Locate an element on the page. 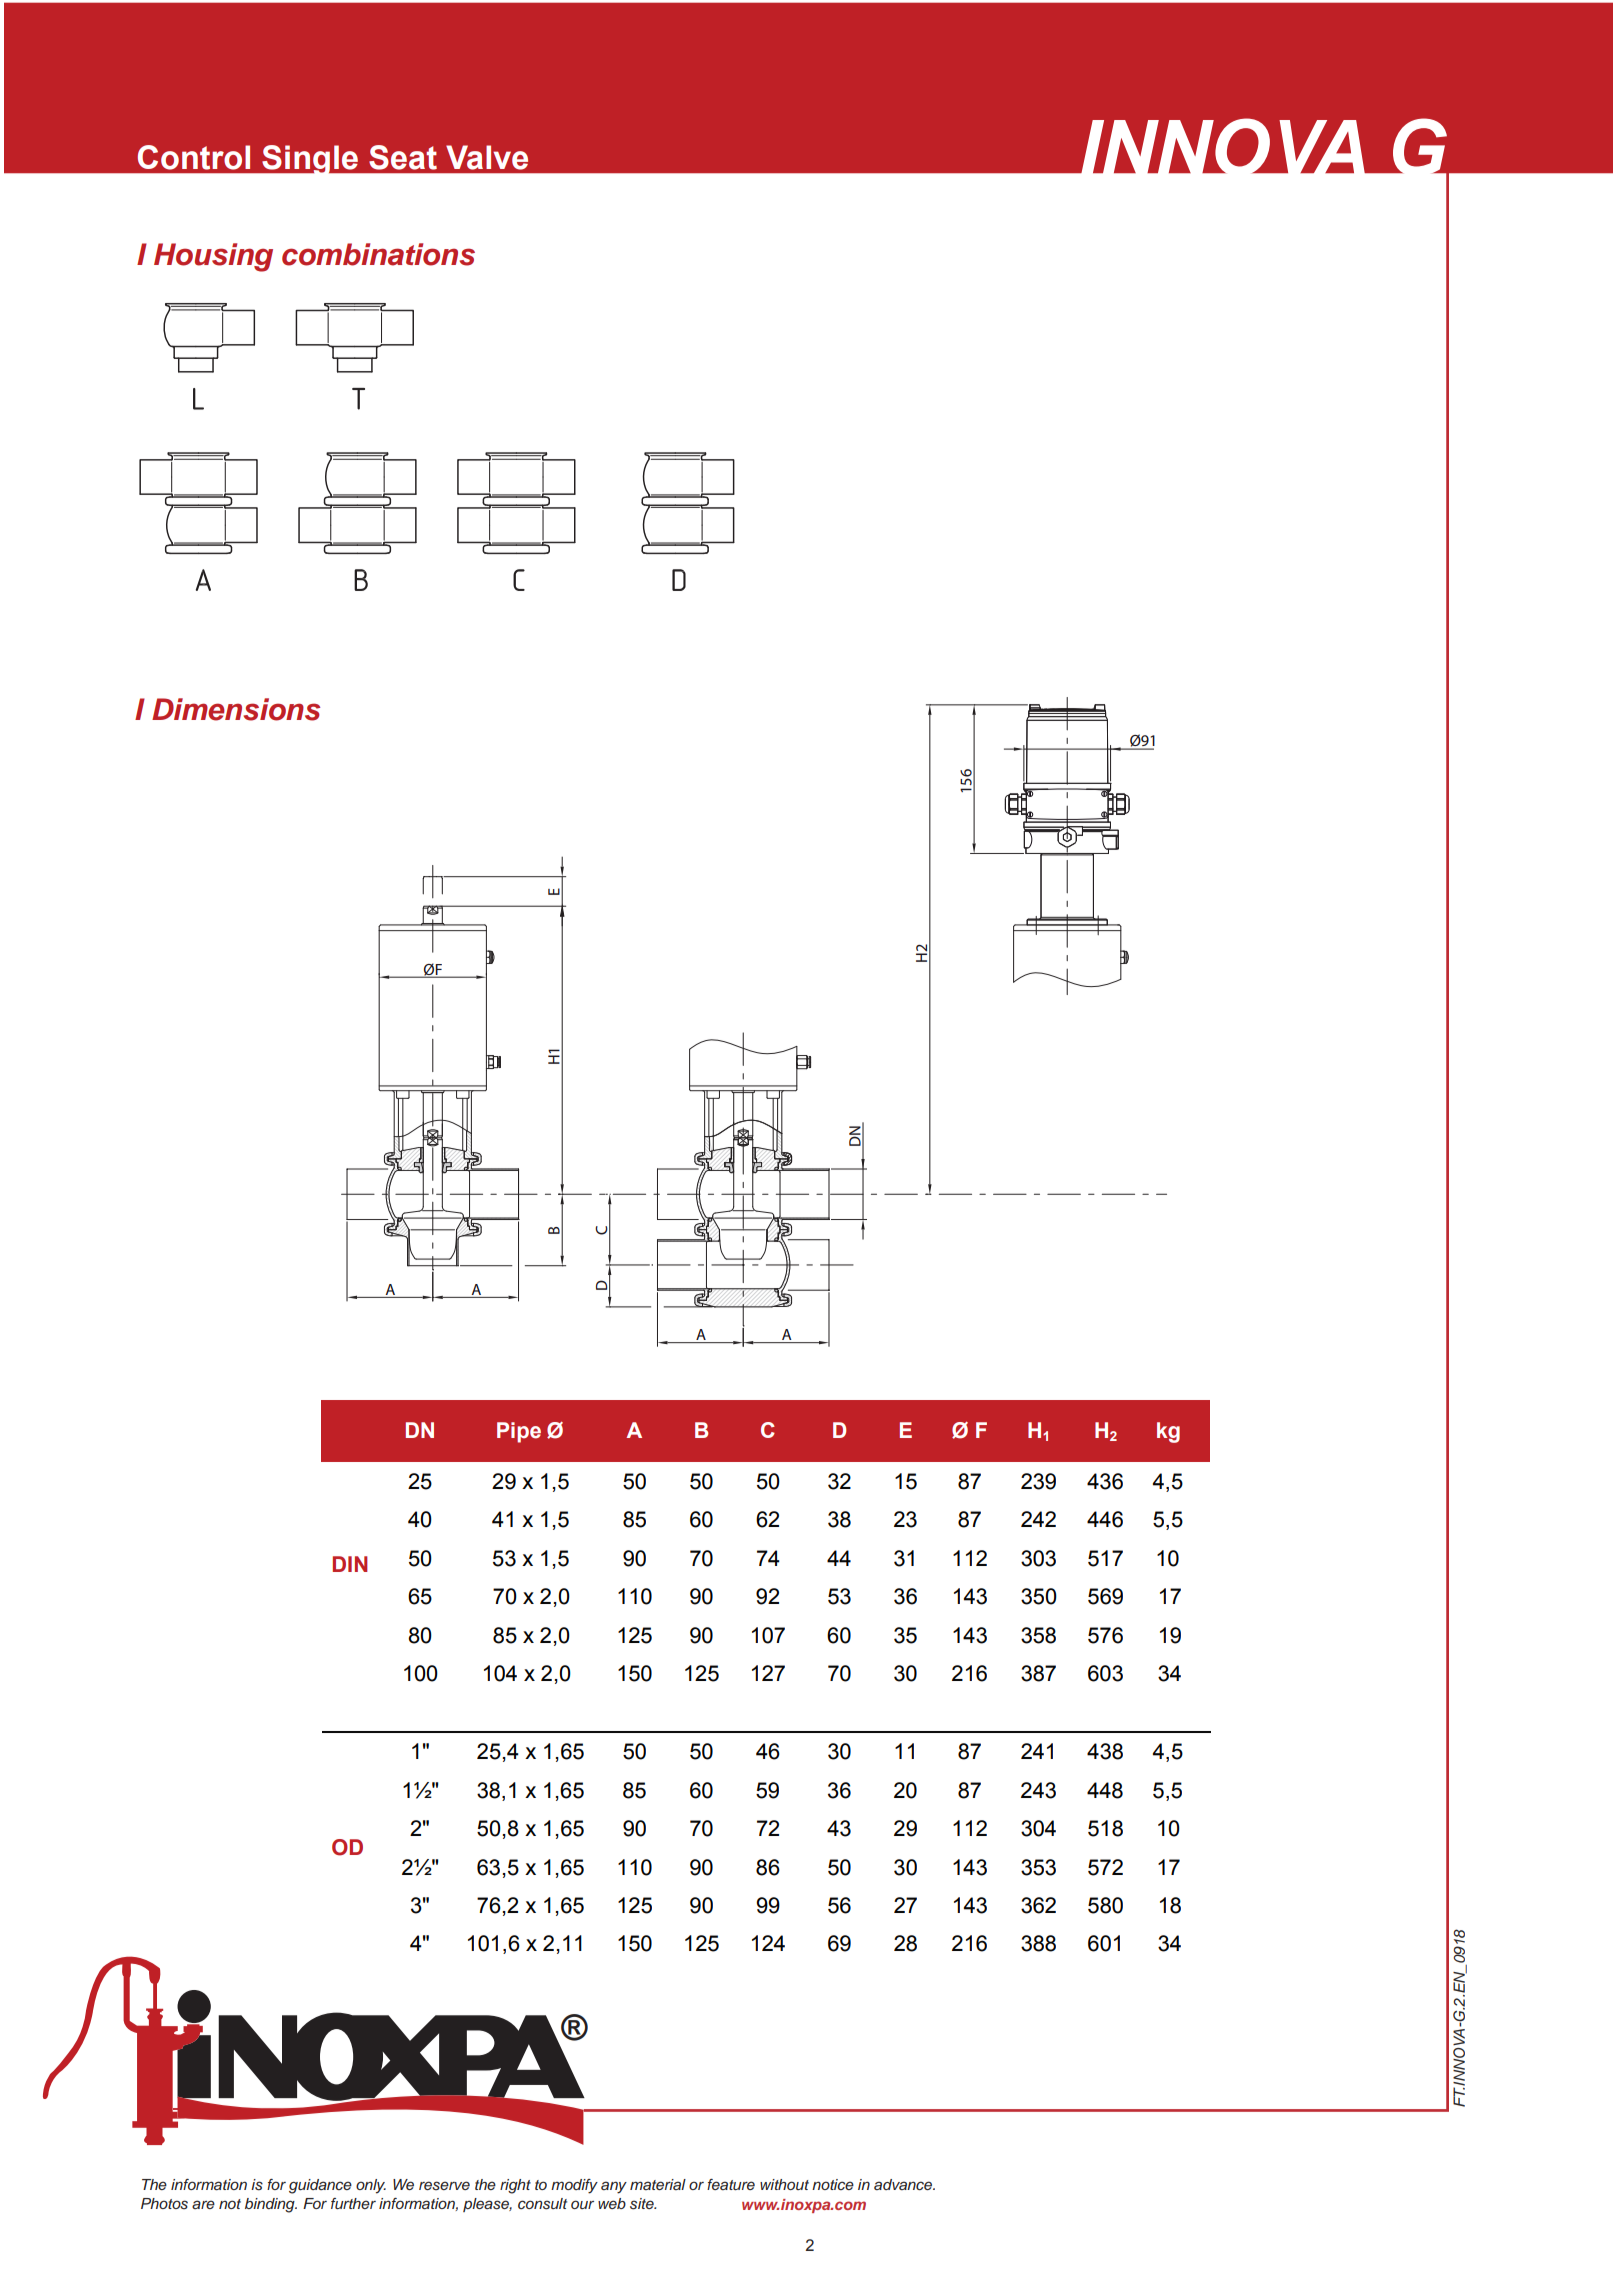  are is located at coordinates (203, 2204).
